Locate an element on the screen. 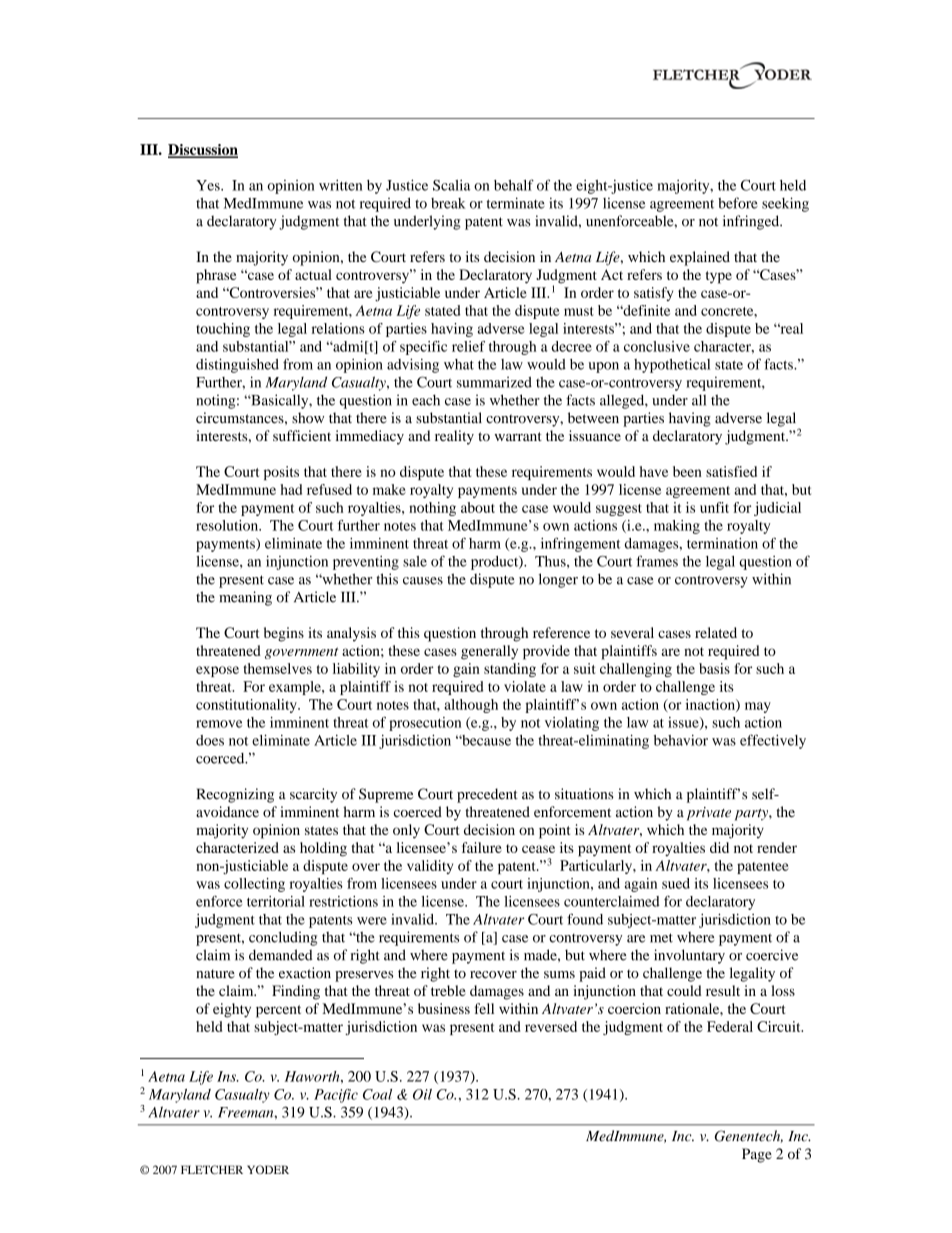  unfit is located at coordinates (714, 507).
